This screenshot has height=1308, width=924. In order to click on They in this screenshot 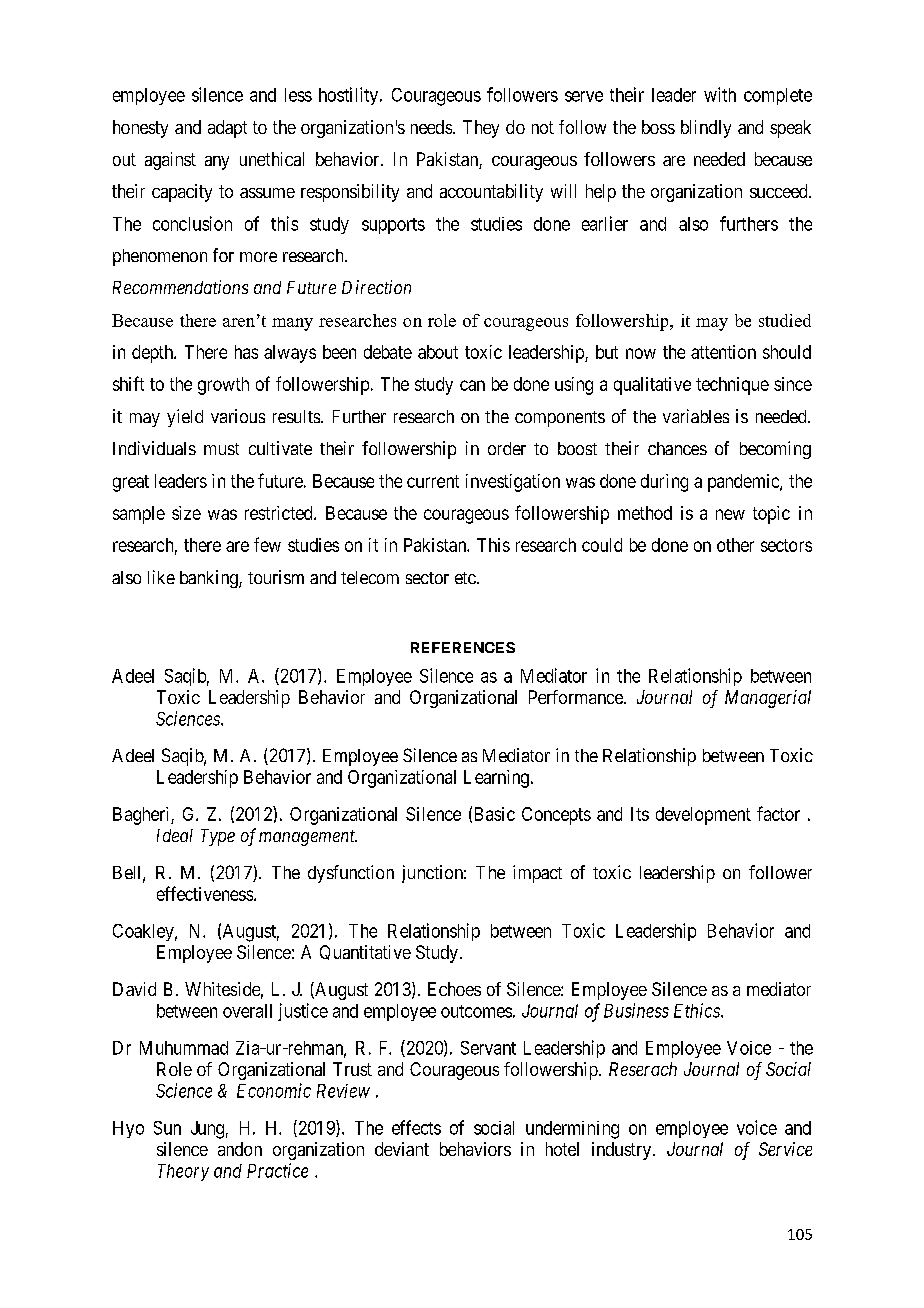, I will do `click(481, 129)`.
